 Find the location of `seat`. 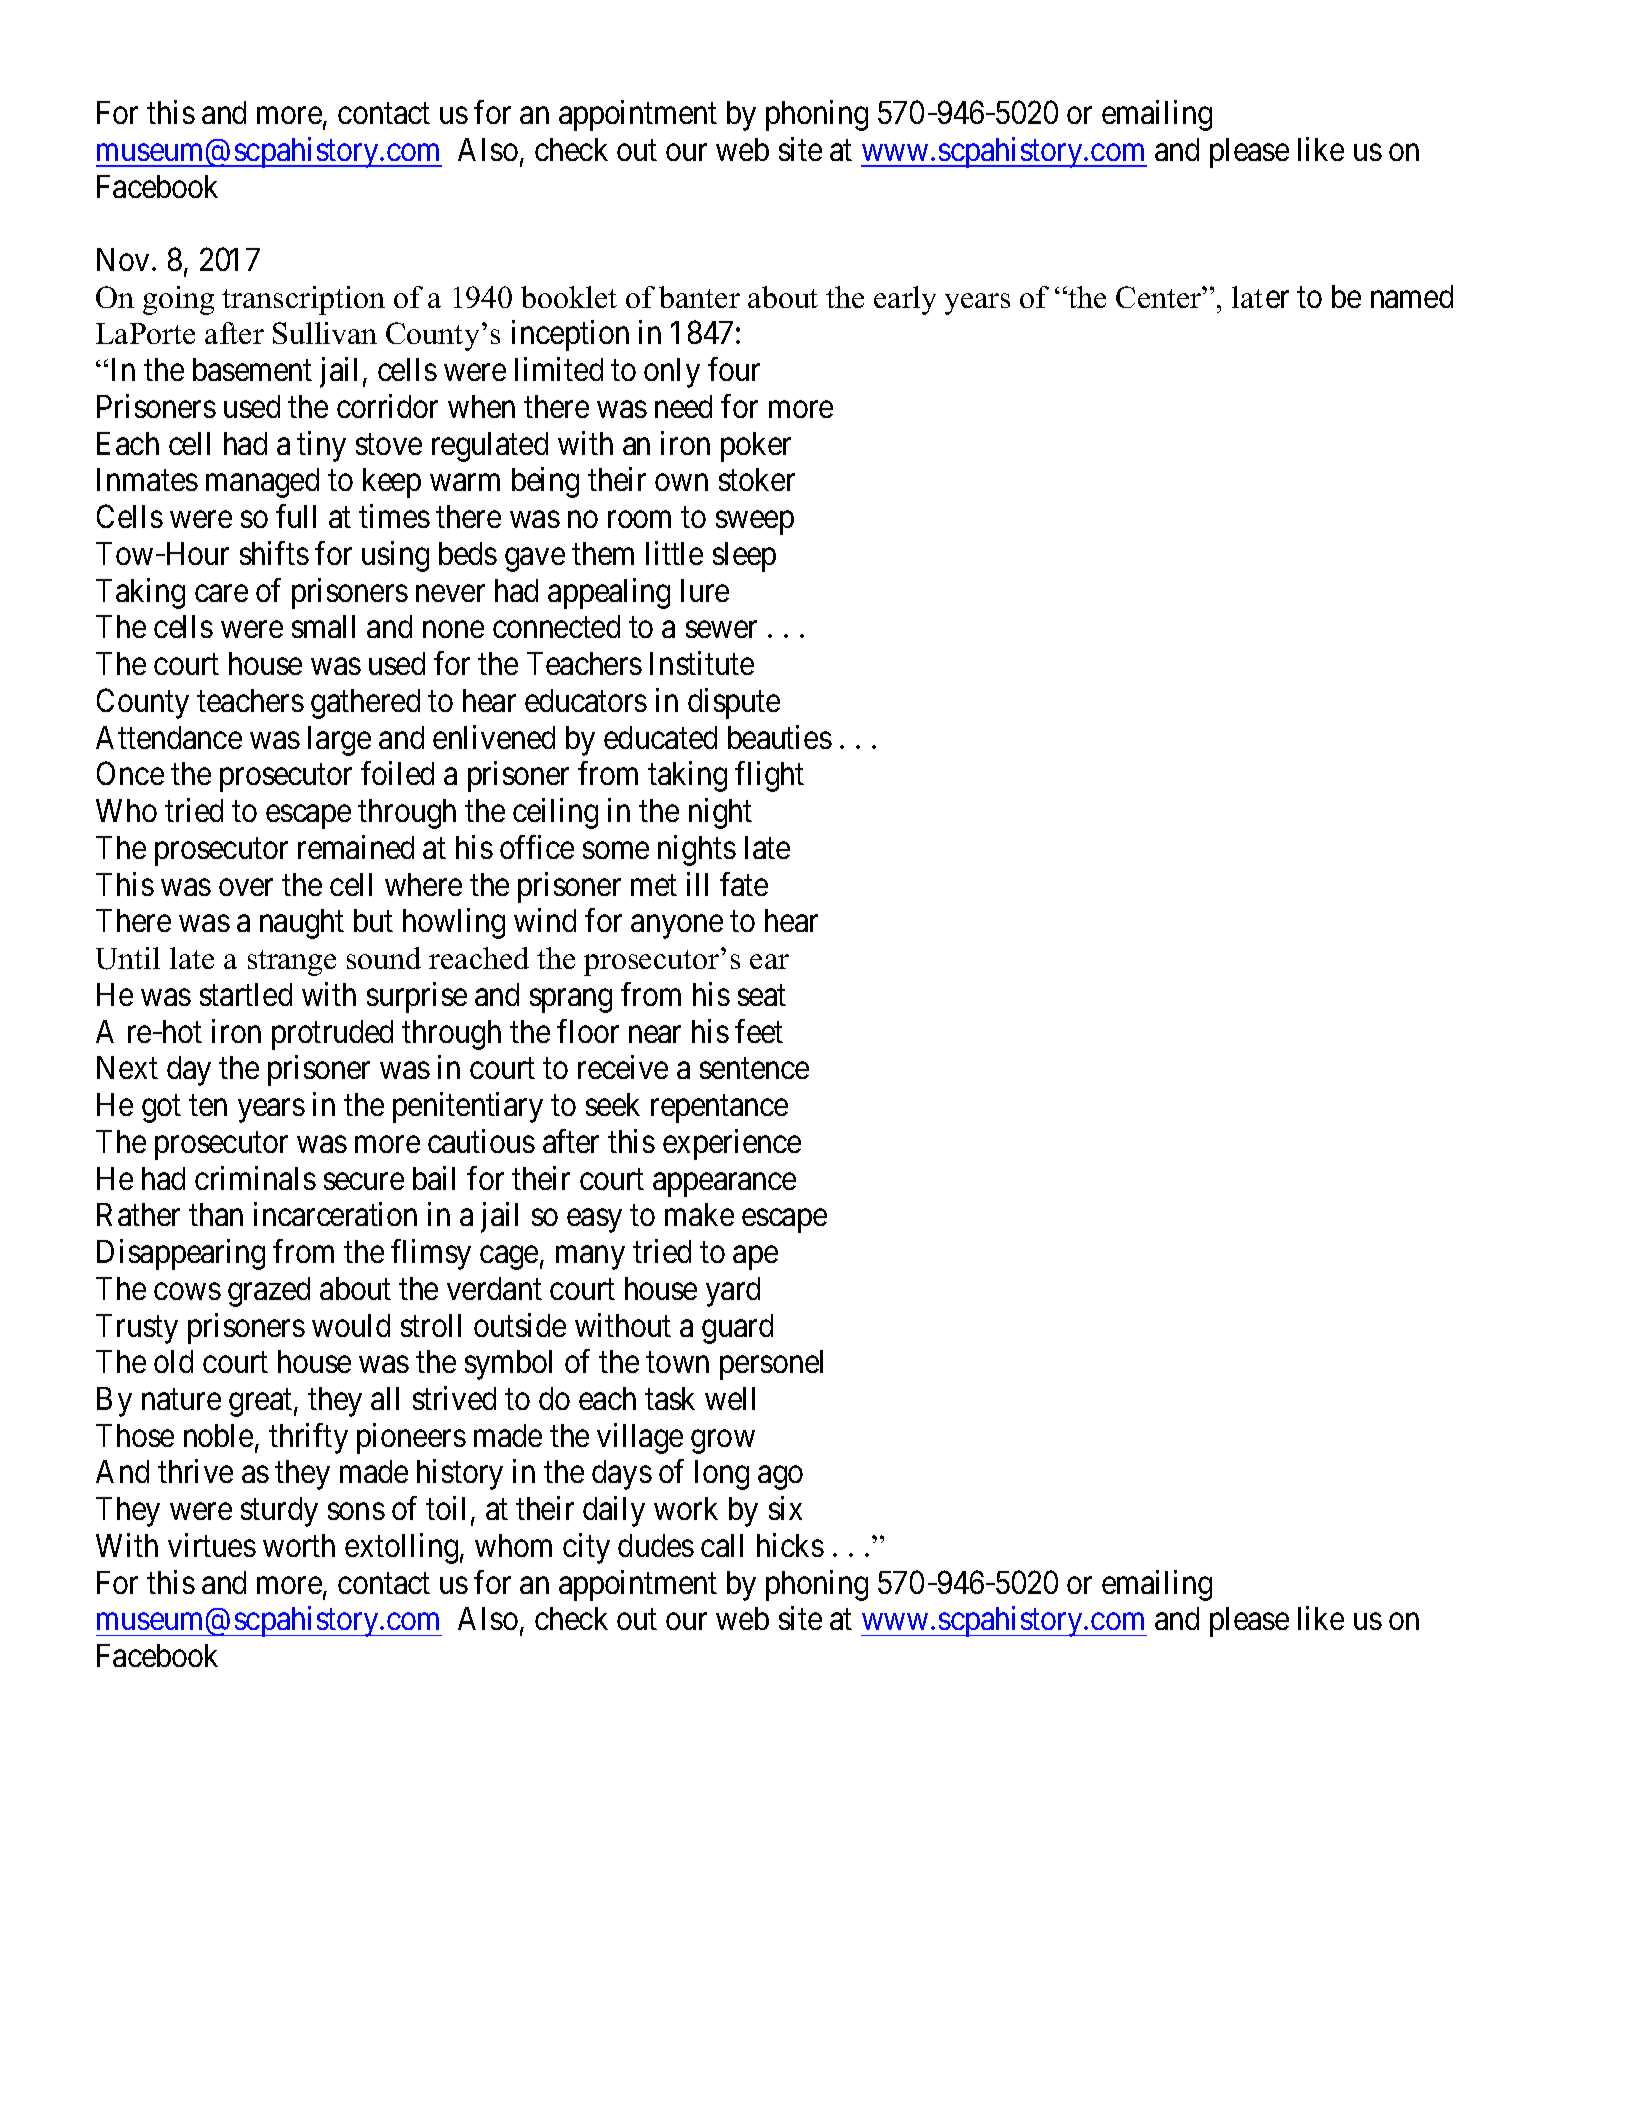

seat is located at coordinates (762, 995).
